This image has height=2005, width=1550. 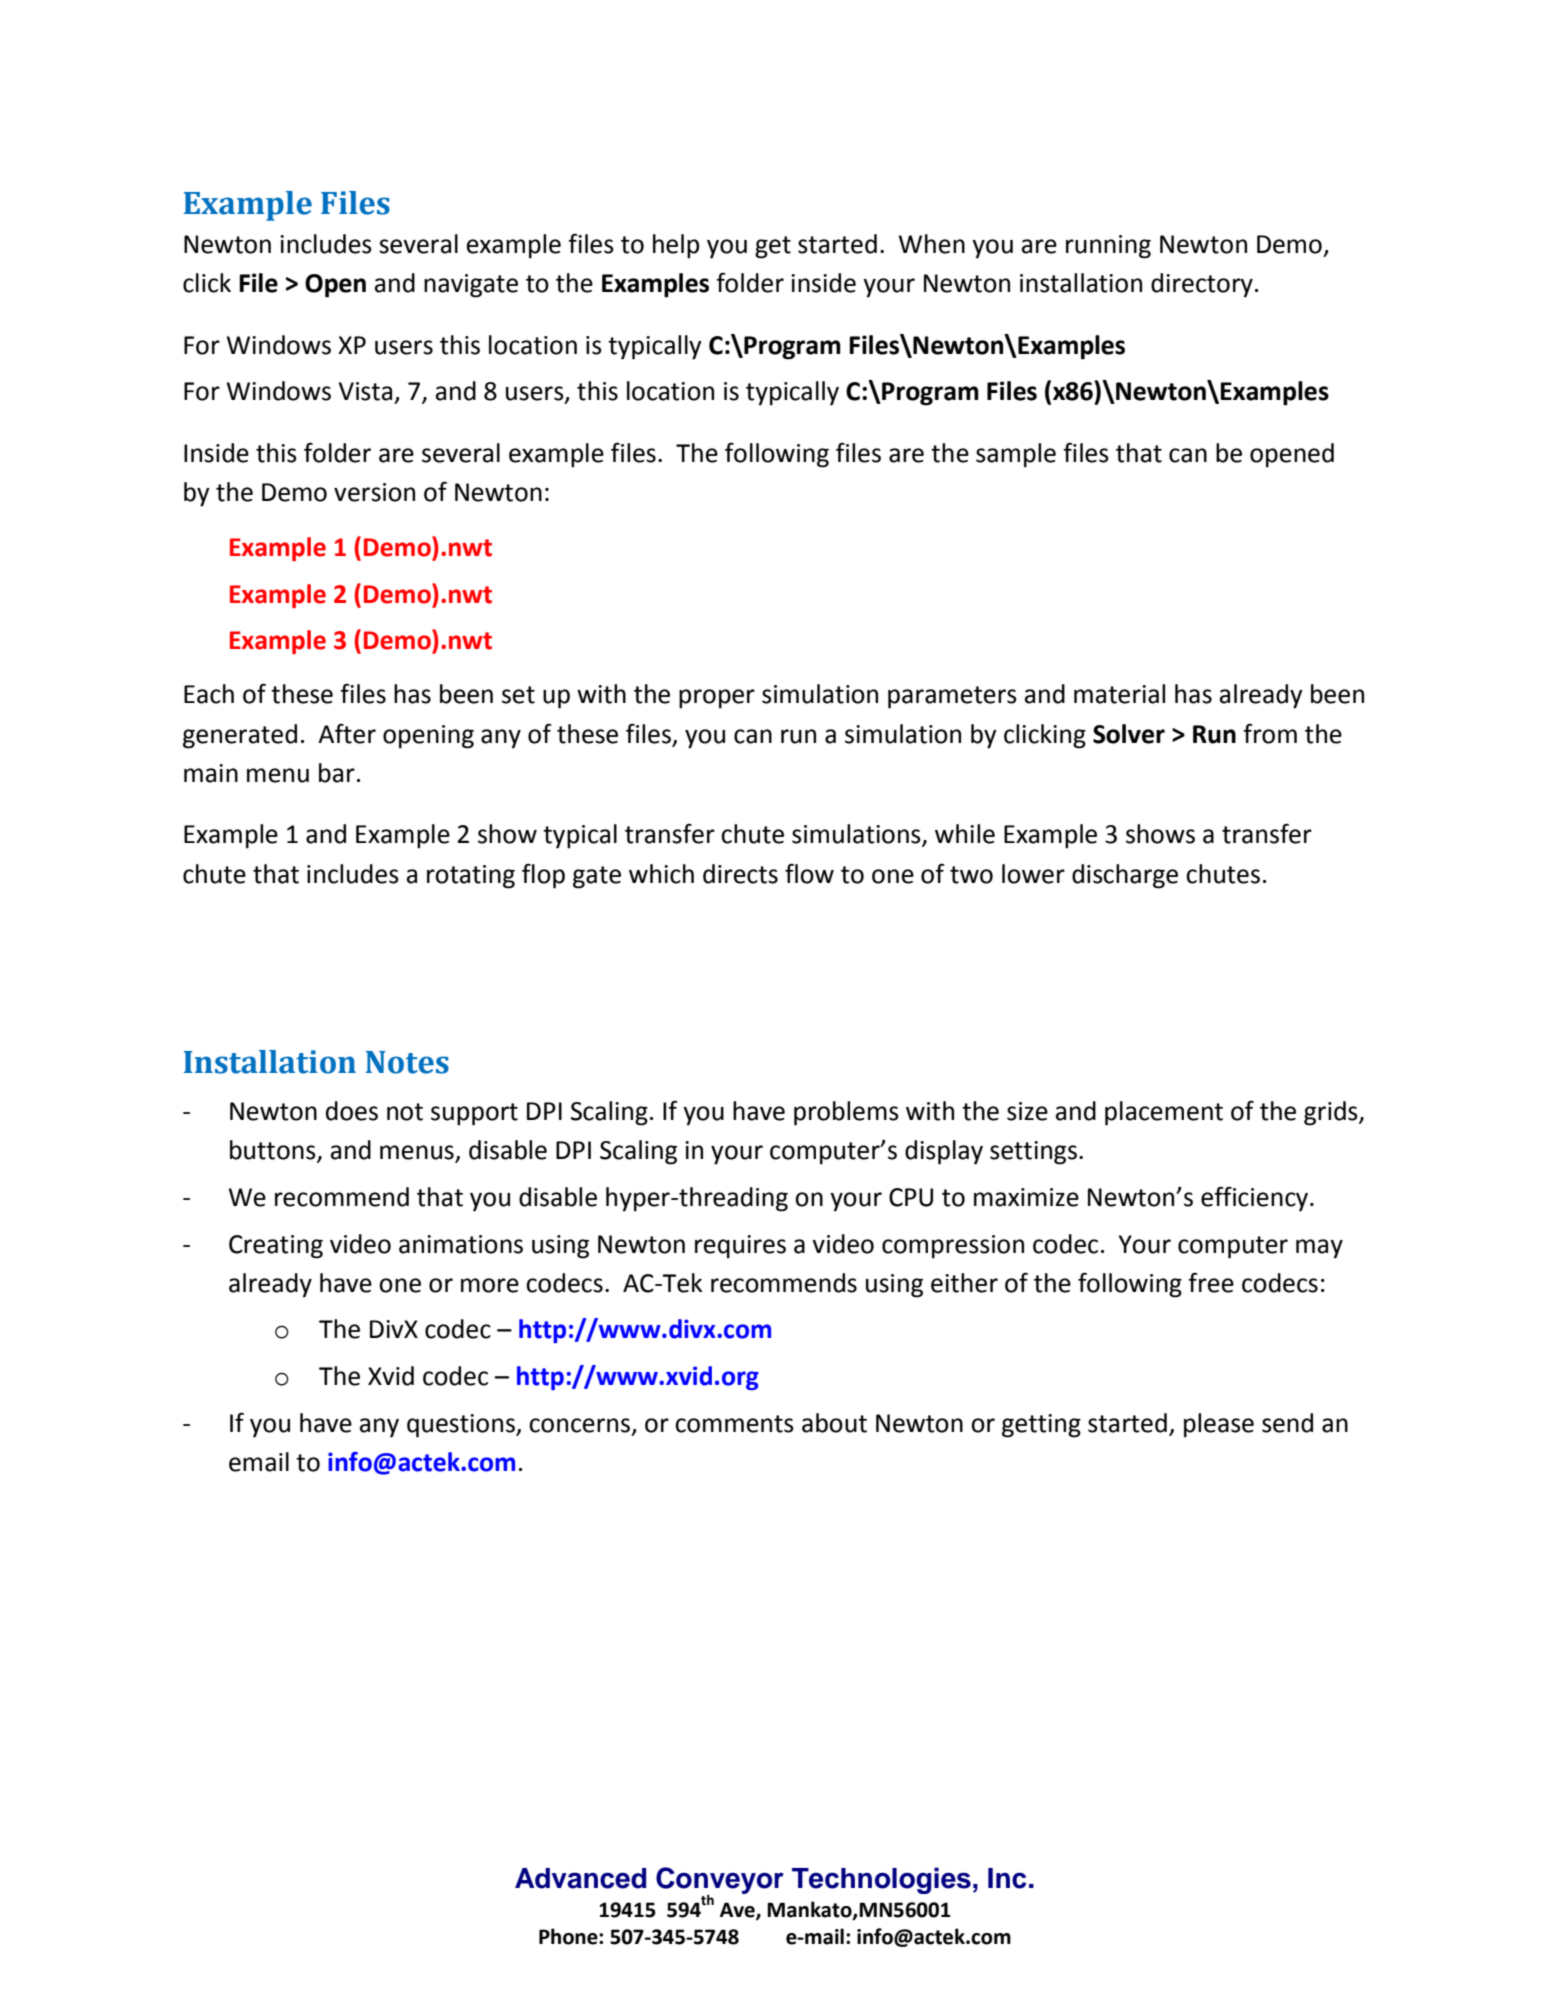 What do you see at coordinates (407, 1062) in the image?
I see `Notes` at bounding box center [407, 1062].
